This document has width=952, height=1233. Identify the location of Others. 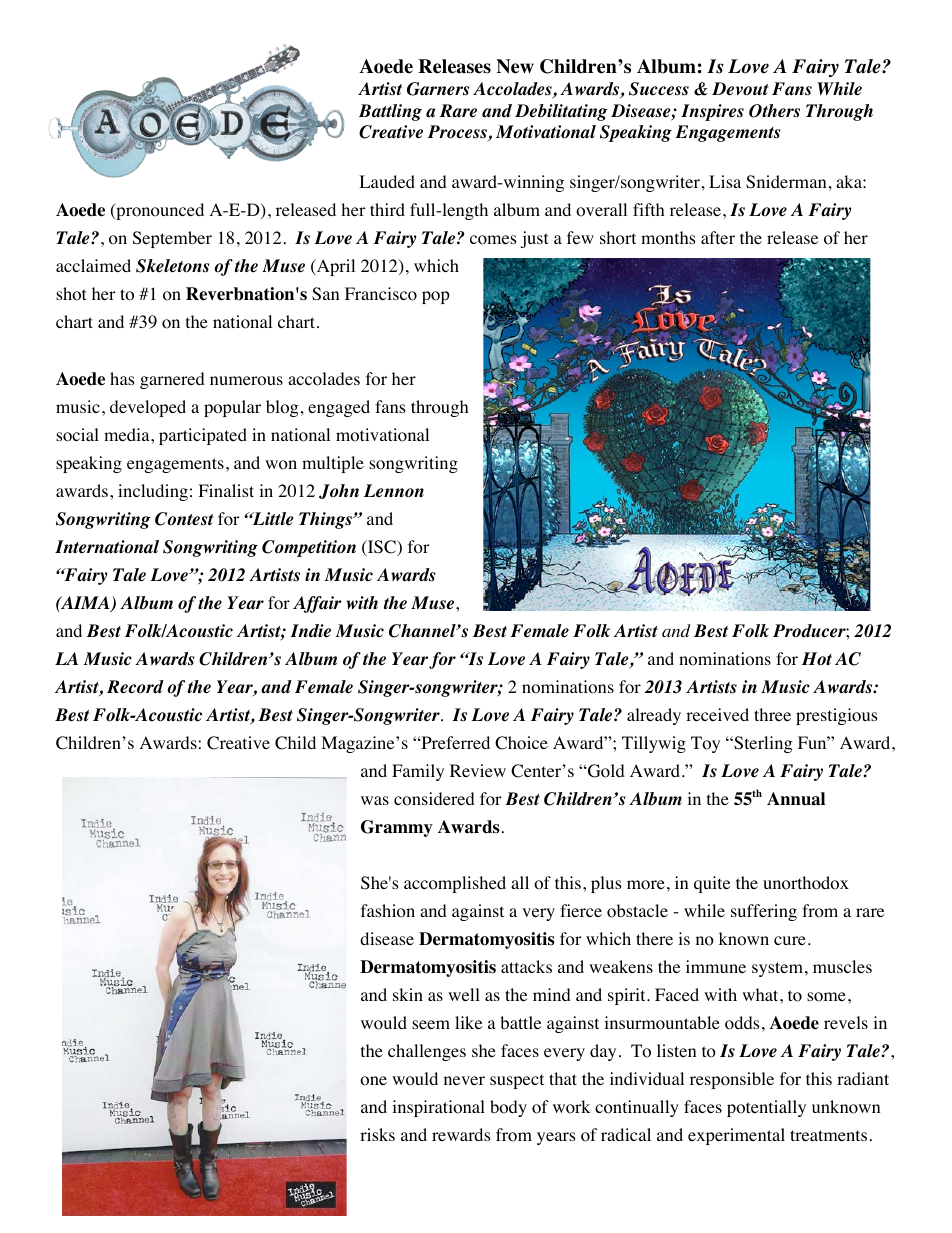
(774, 111).
